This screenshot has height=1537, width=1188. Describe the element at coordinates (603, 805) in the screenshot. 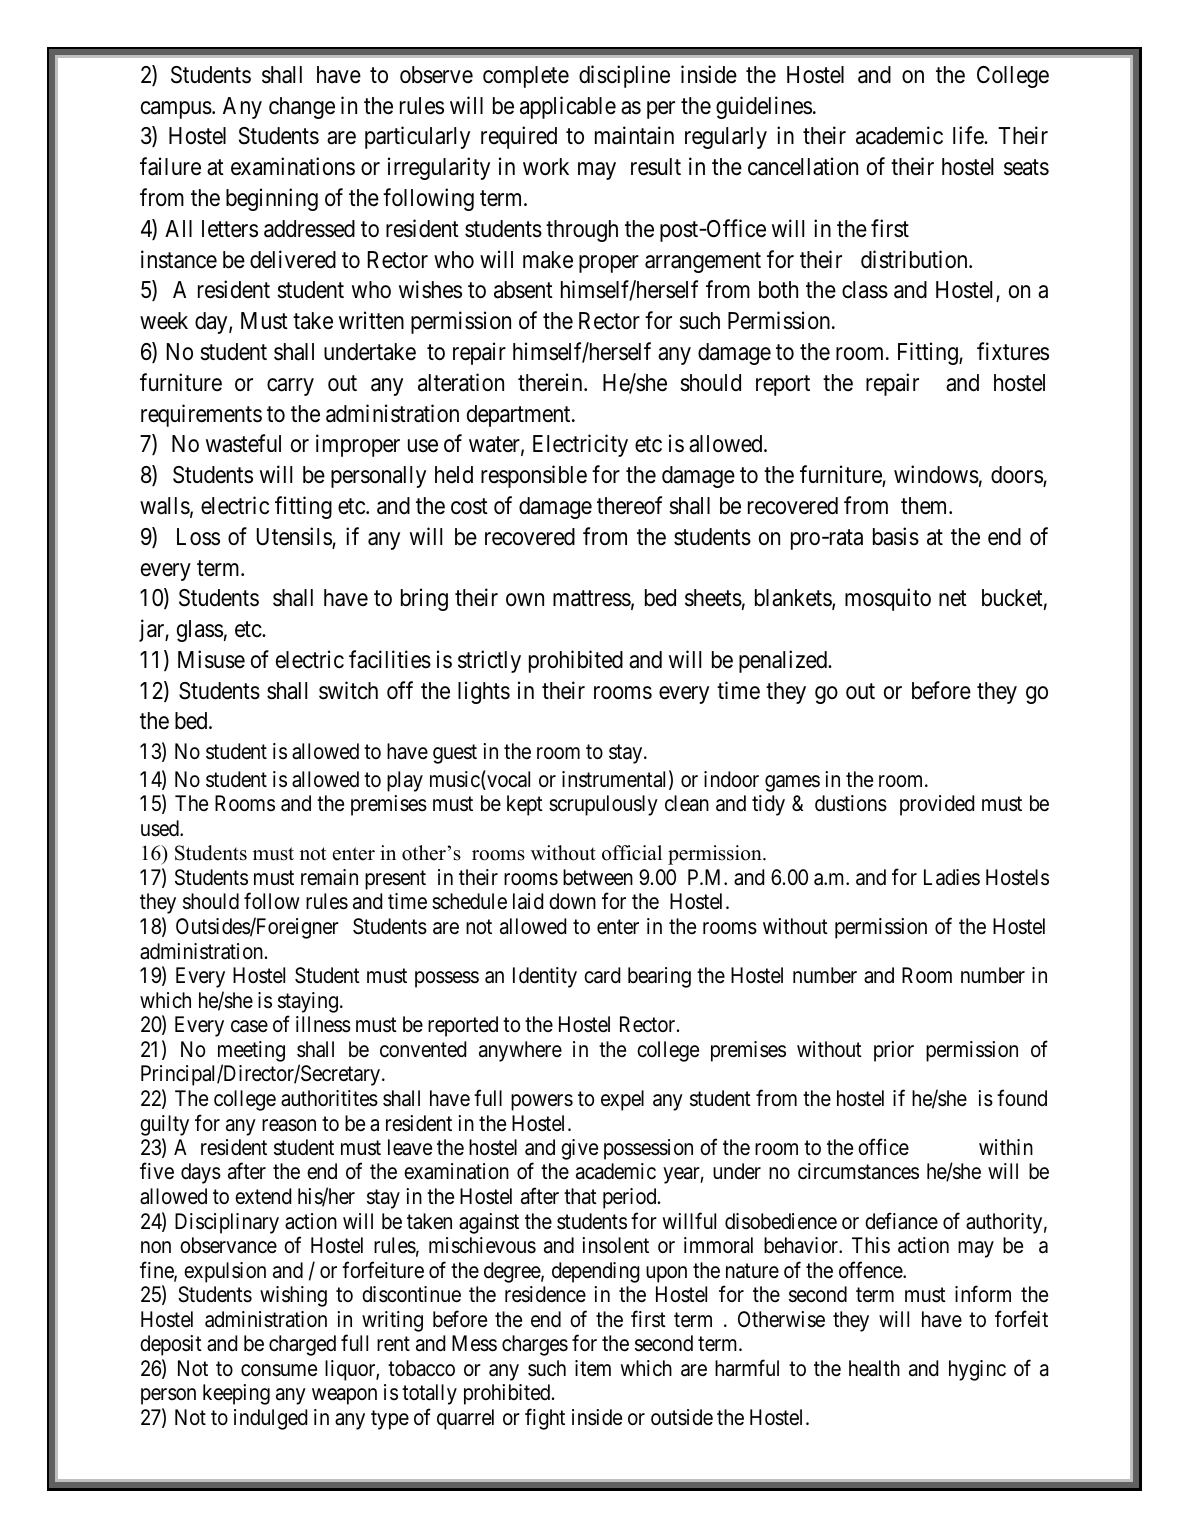

I see `scrupulously` at that location.
